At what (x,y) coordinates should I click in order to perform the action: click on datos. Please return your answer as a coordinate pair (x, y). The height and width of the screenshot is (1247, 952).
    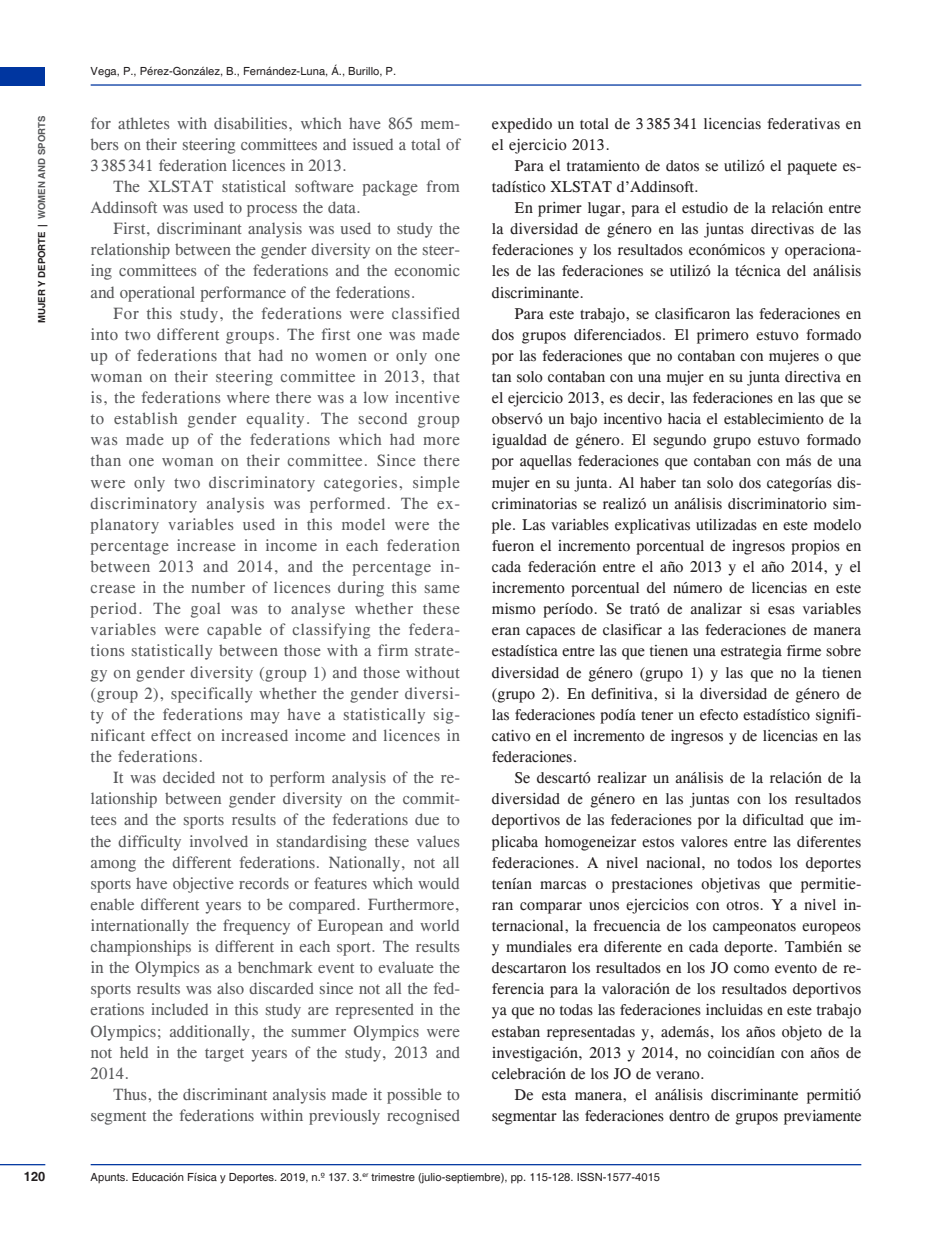
    Looking at the image, I should click on (682, 166).
